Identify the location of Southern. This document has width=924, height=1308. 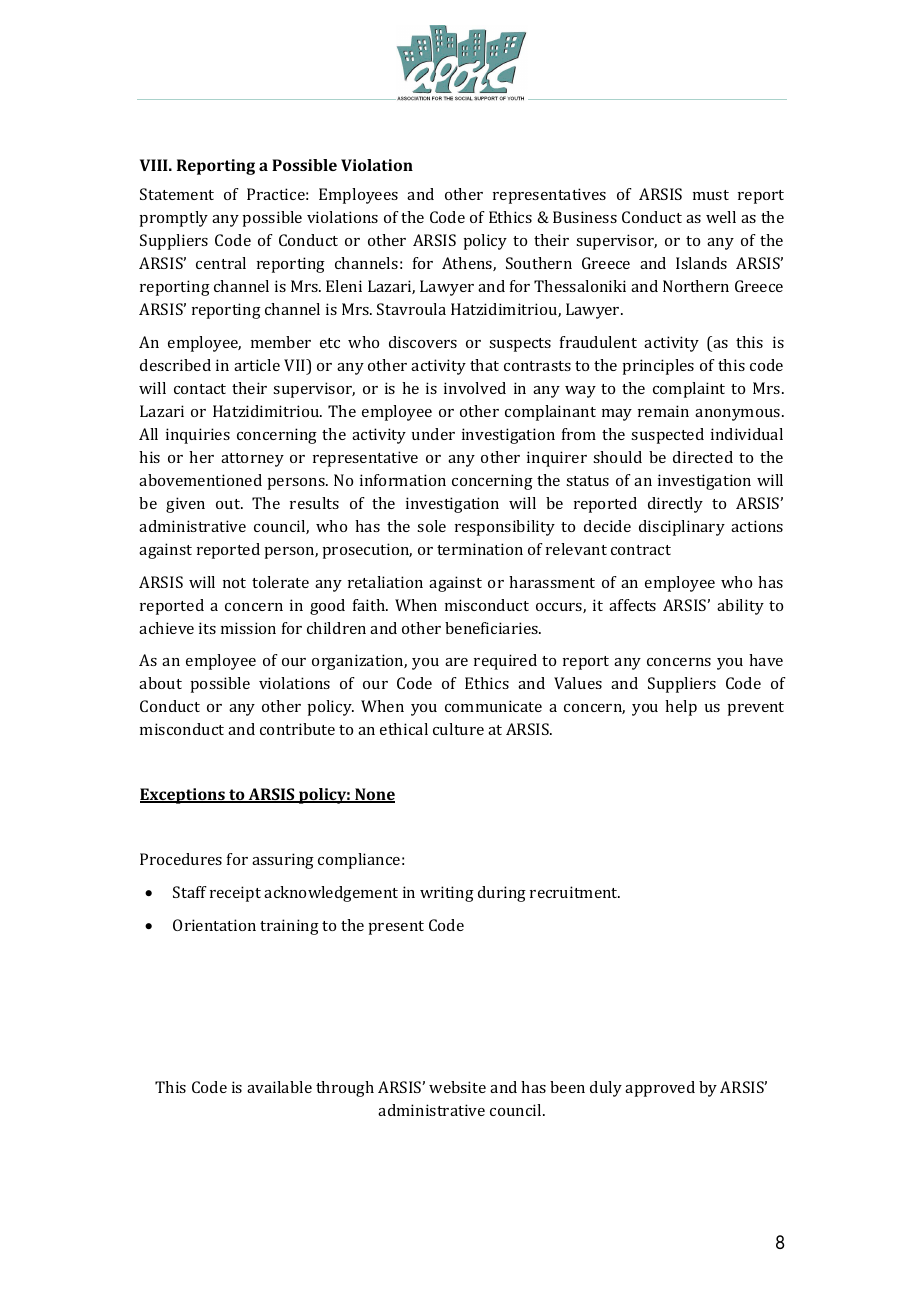
(539, 263).
